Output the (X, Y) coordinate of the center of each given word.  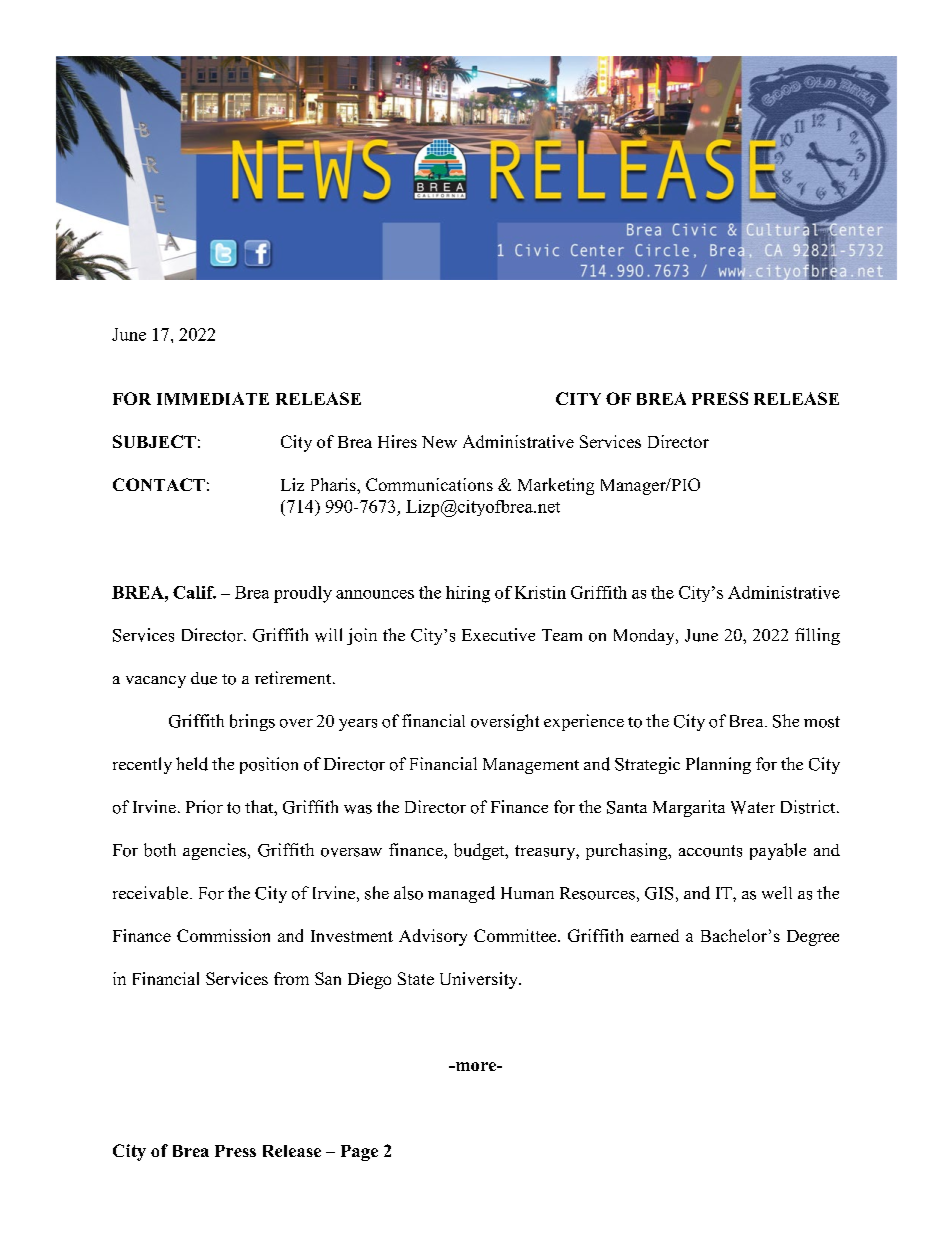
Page (359, 1153)
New (439, 442)
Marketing (556, 486)
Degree (813, 938)
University (480, 980)
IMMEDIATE (213, 398)
